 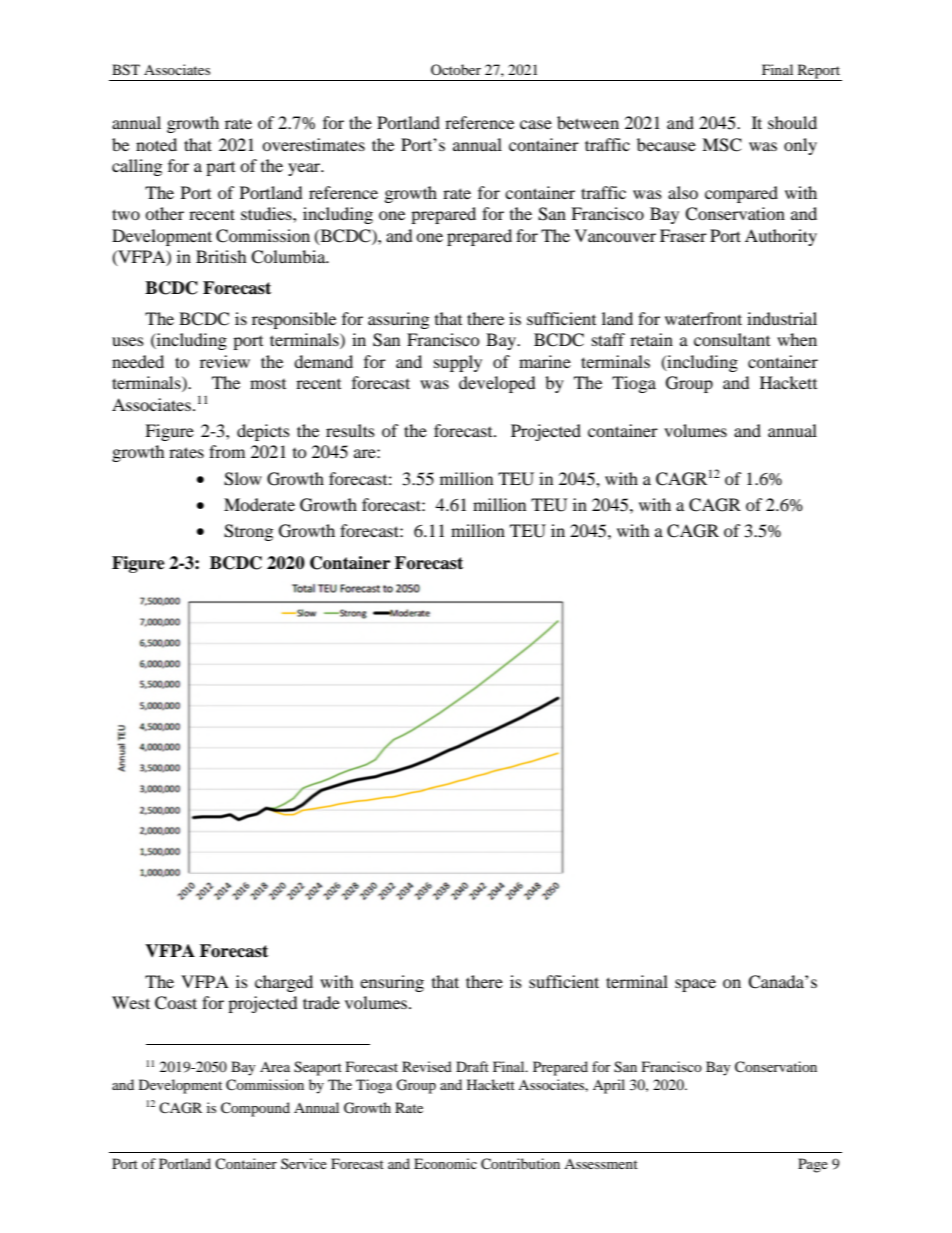 I want to click on Strong, so click(x=248, y=532).
